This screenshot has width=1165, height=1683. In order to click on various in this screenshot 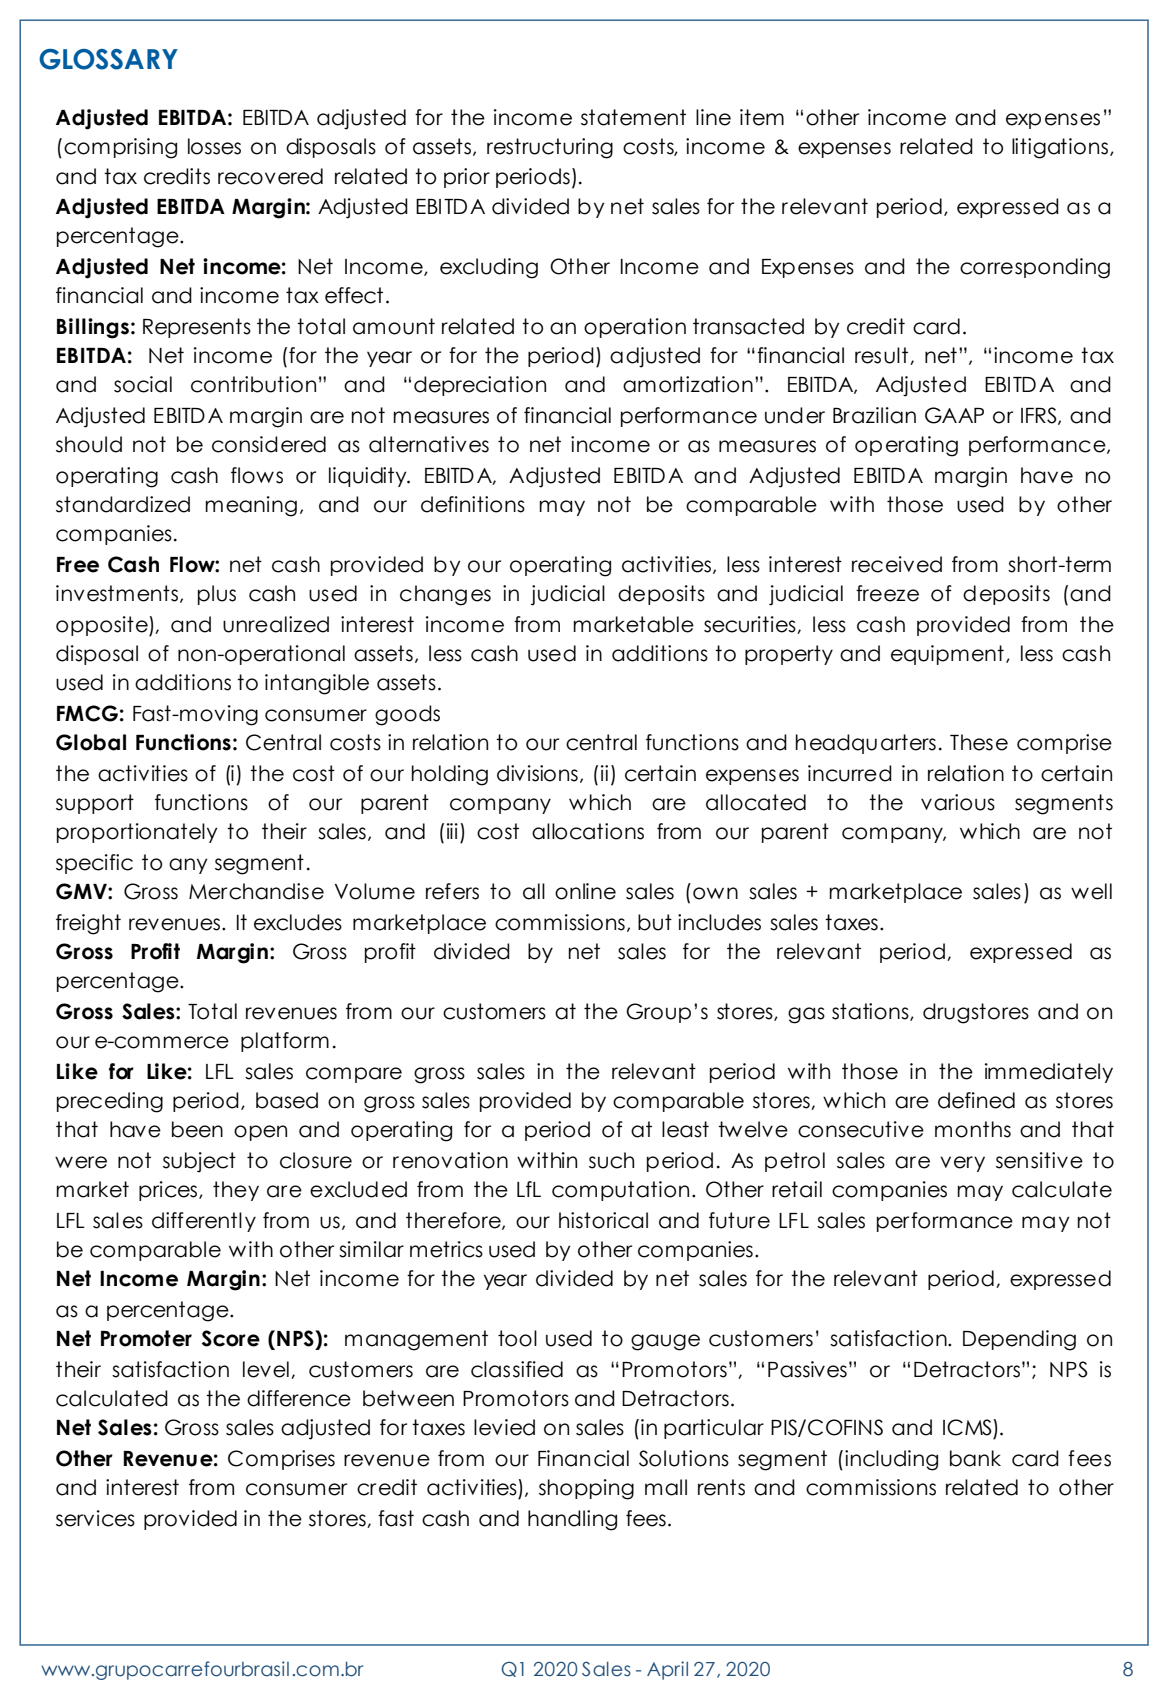, I will do `click(958, 802)`.
